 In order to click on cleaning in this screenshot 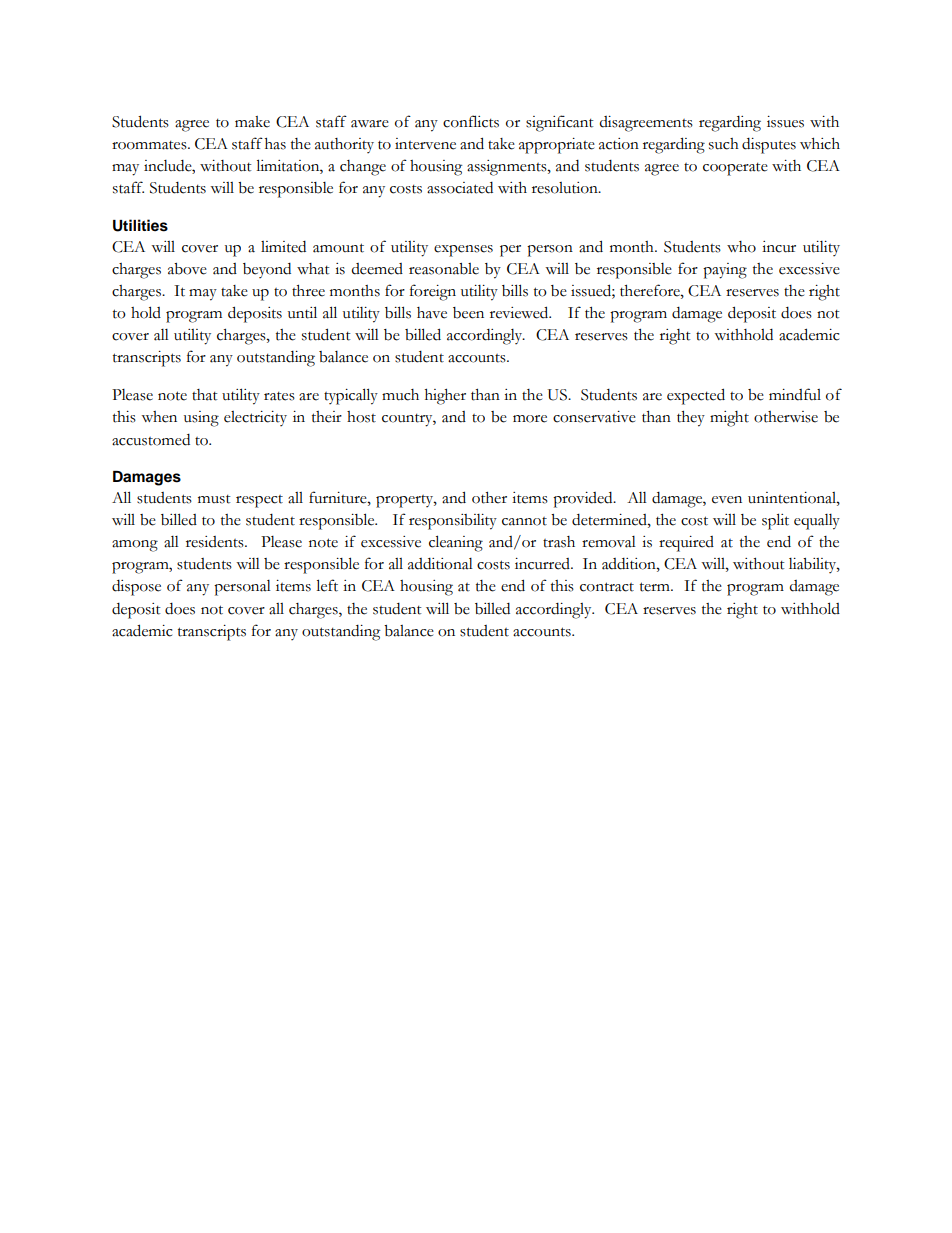, I will do `click(456, 543)`.
